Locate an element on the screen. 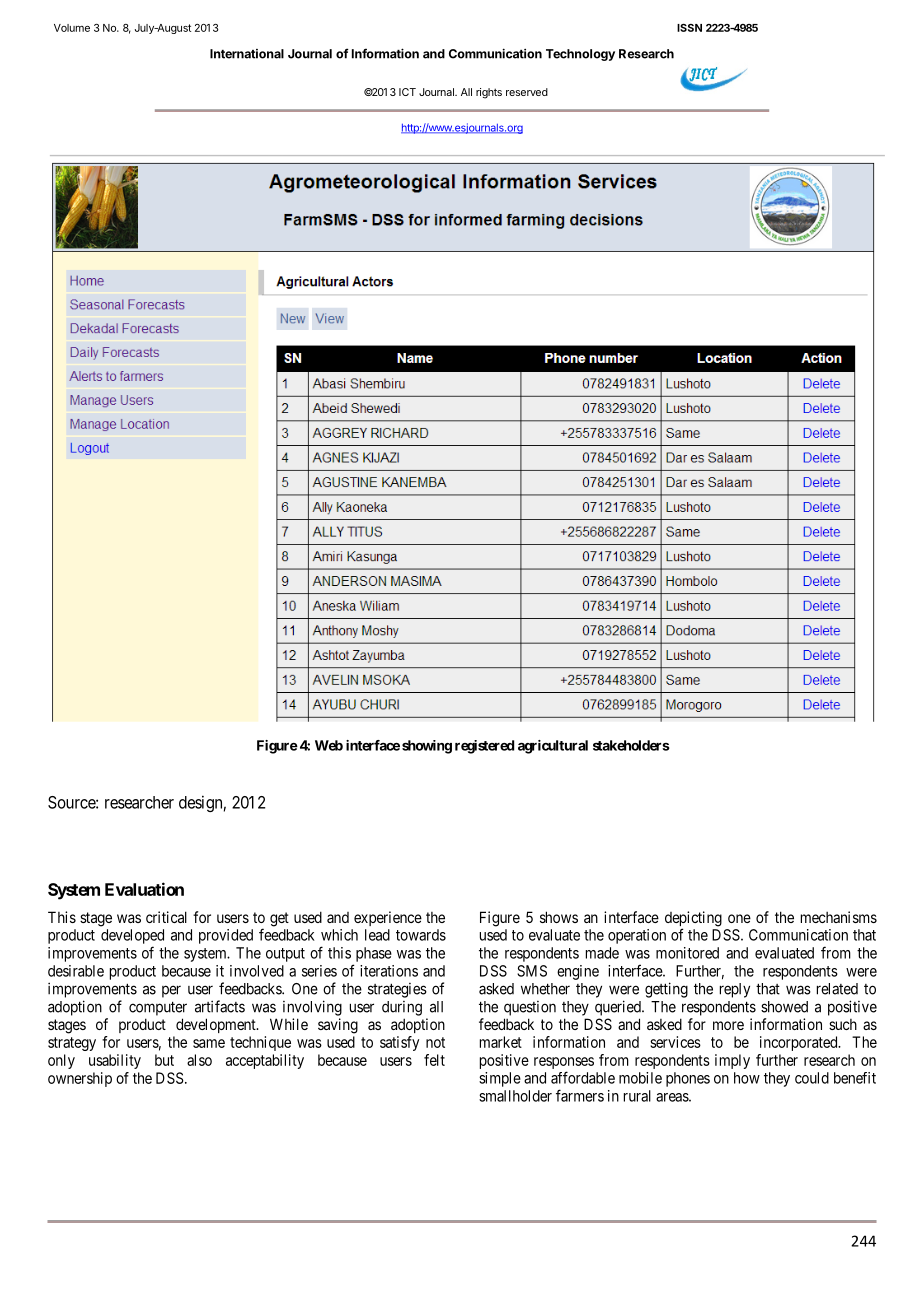 The height and width of the screenshot is (1307, 924). International is located at coordinates (247, 54).
